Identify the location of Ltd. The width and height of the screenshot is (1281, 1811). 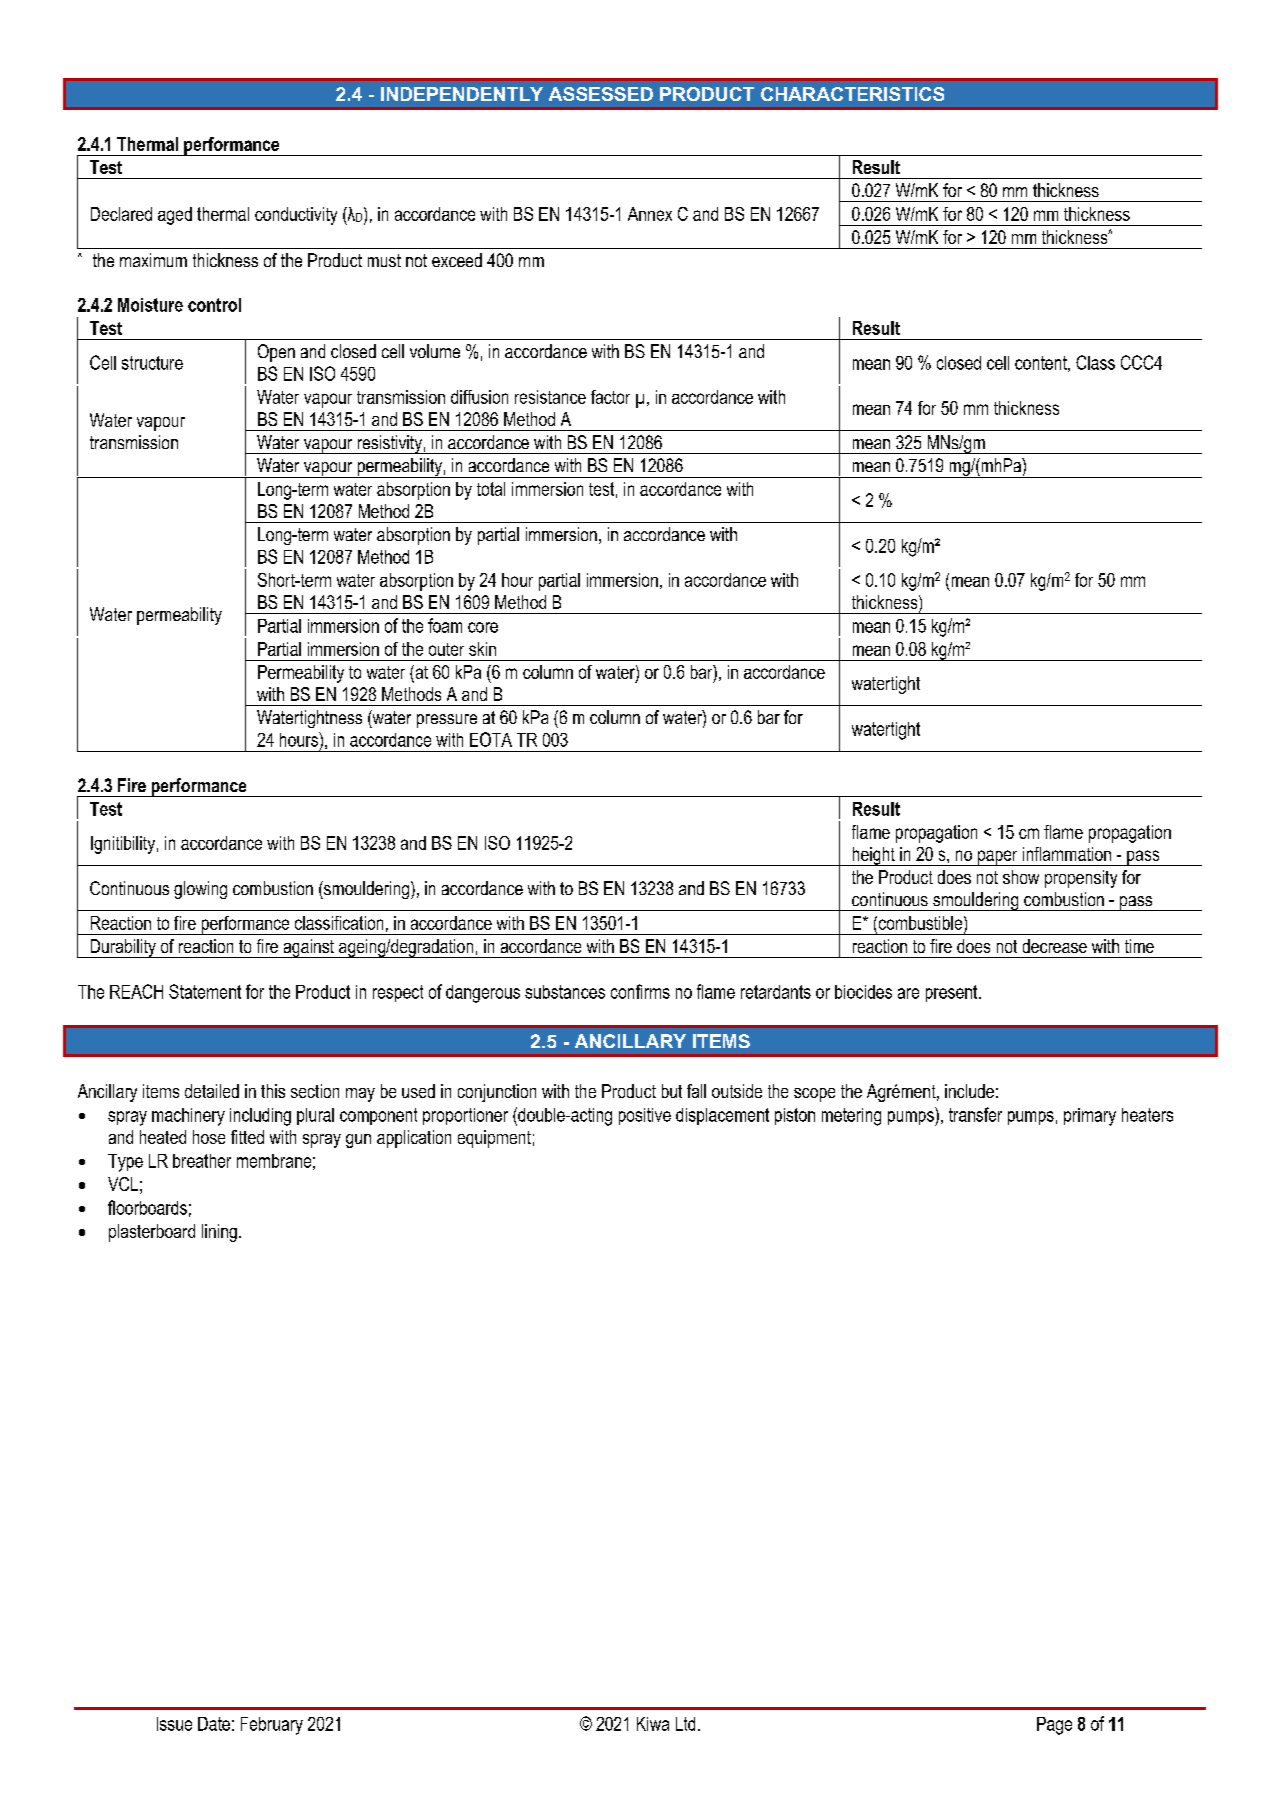
(685, 1724).
